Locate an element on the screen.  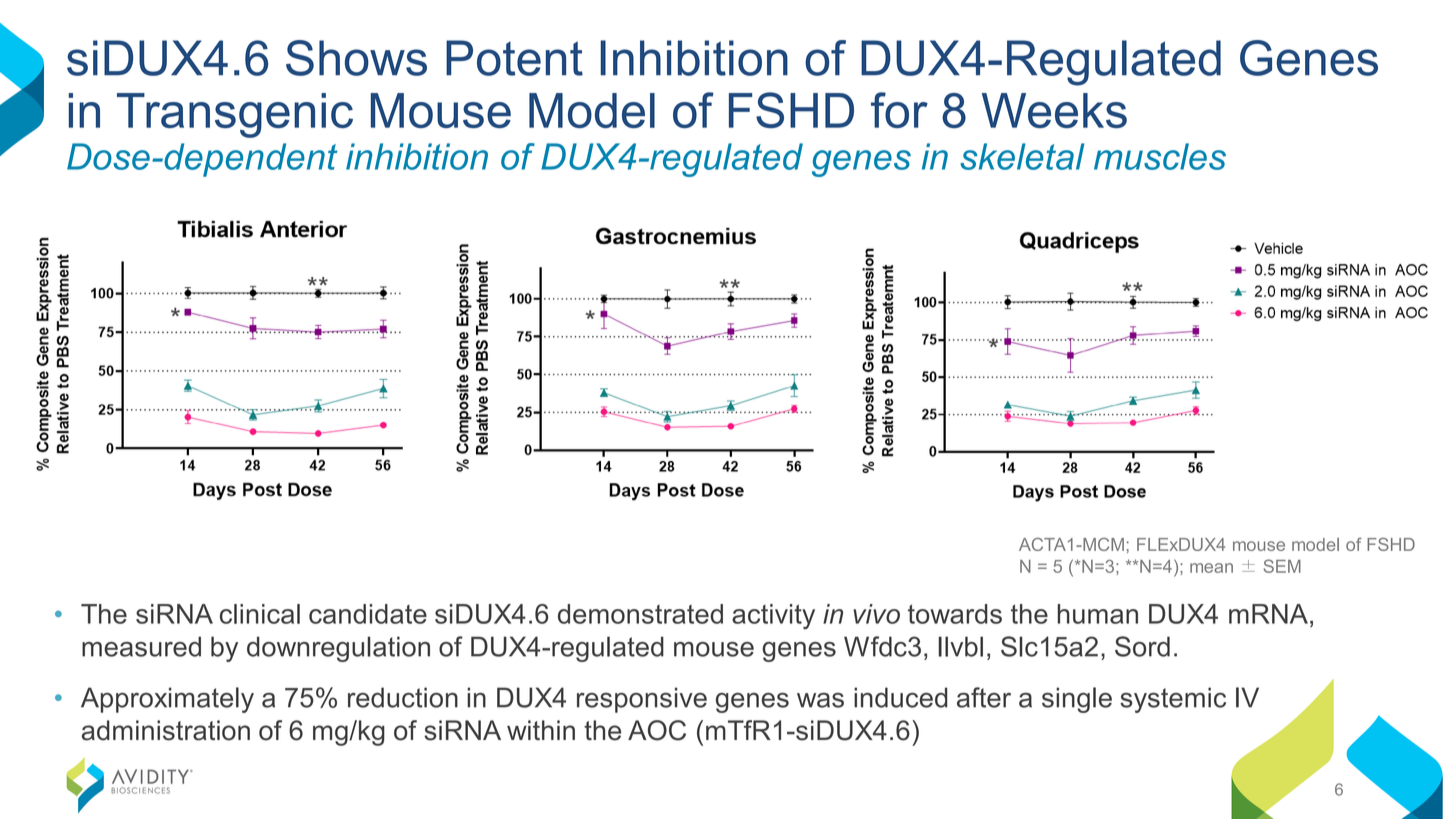
candidate is located at coordinates (368, 614).
